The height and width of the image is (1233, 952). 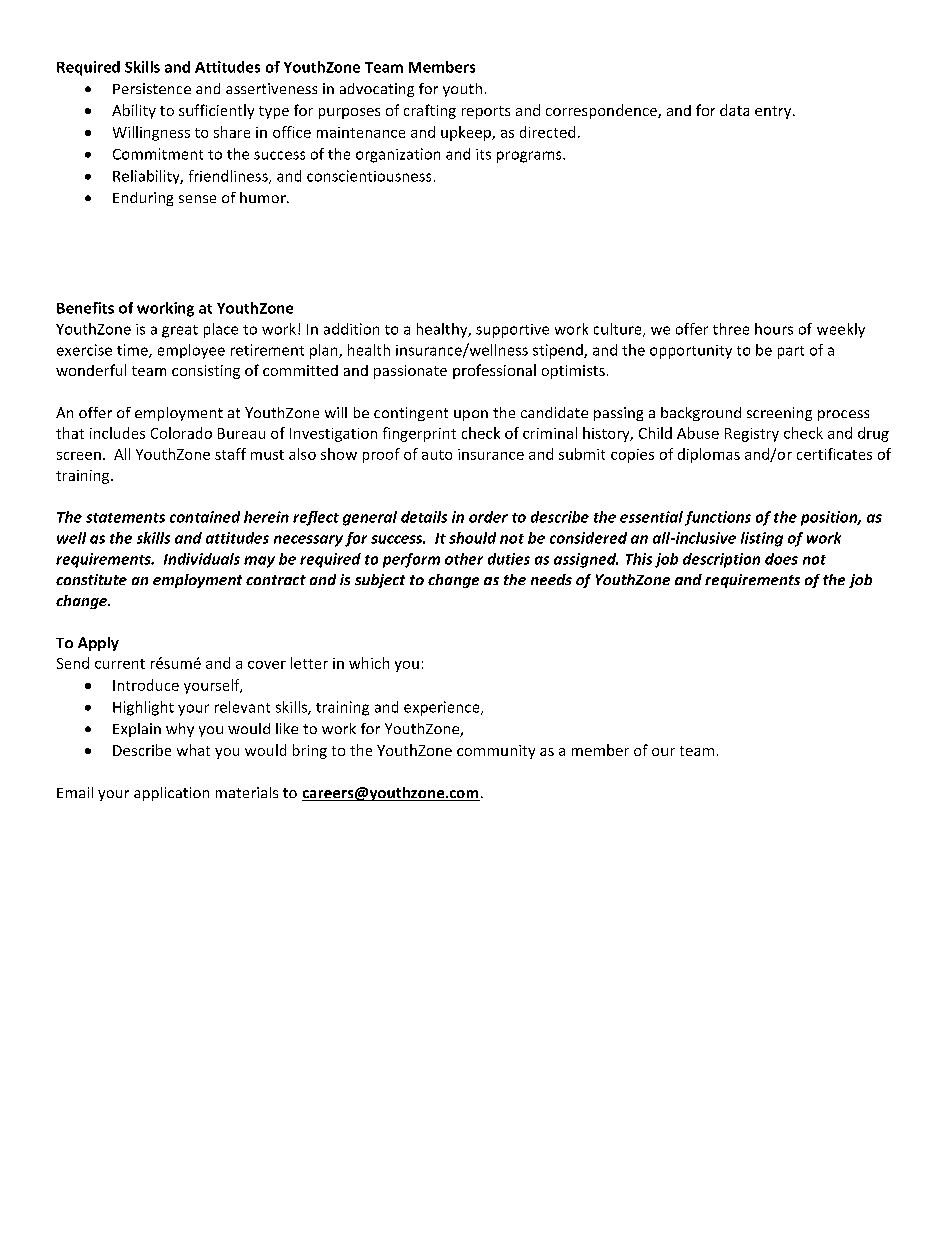 What do you see at coordinates (512, 331) in the image?
I see `supportive` at bounding box center [512, 331].
